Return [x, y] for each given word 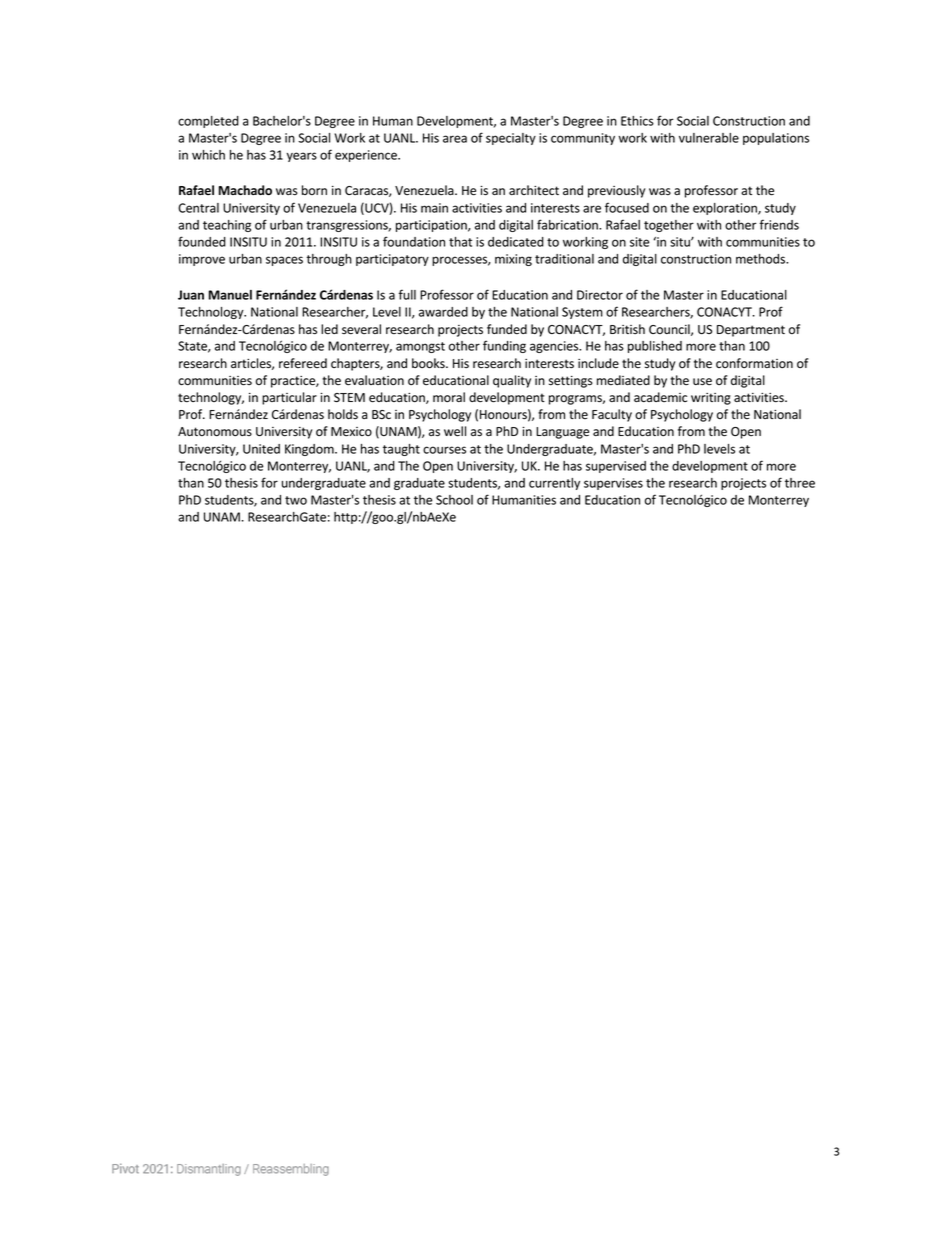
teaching [227, 226]
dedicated [516, 242]
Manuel [230, 295]
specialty [511, 139]
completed [208, 122]
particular [289, 398]
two [296, 500]
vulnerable [709, 138]
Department [751, 331]
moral [449, 397]
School [454, 500]
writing [711, 399]
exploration [726, 209]
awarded [443, 312]
